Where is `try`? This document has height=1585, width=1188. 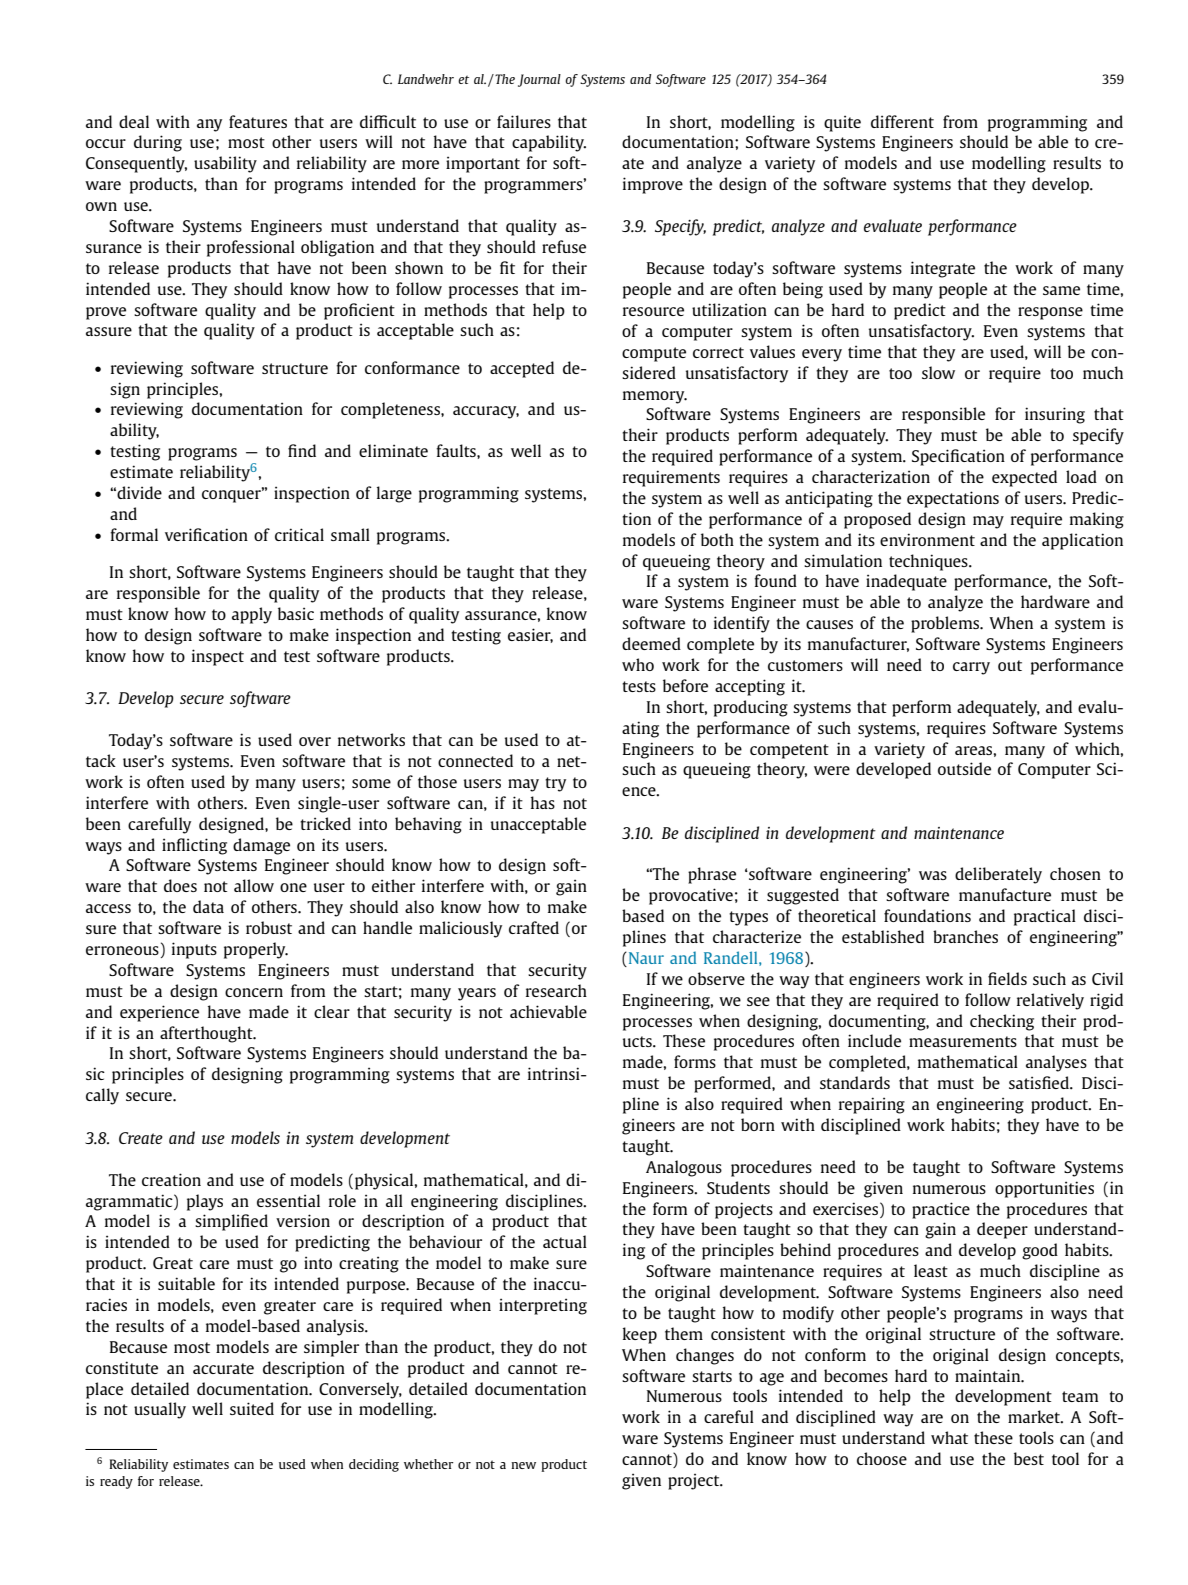
try is located at coordinates (555, 784).
